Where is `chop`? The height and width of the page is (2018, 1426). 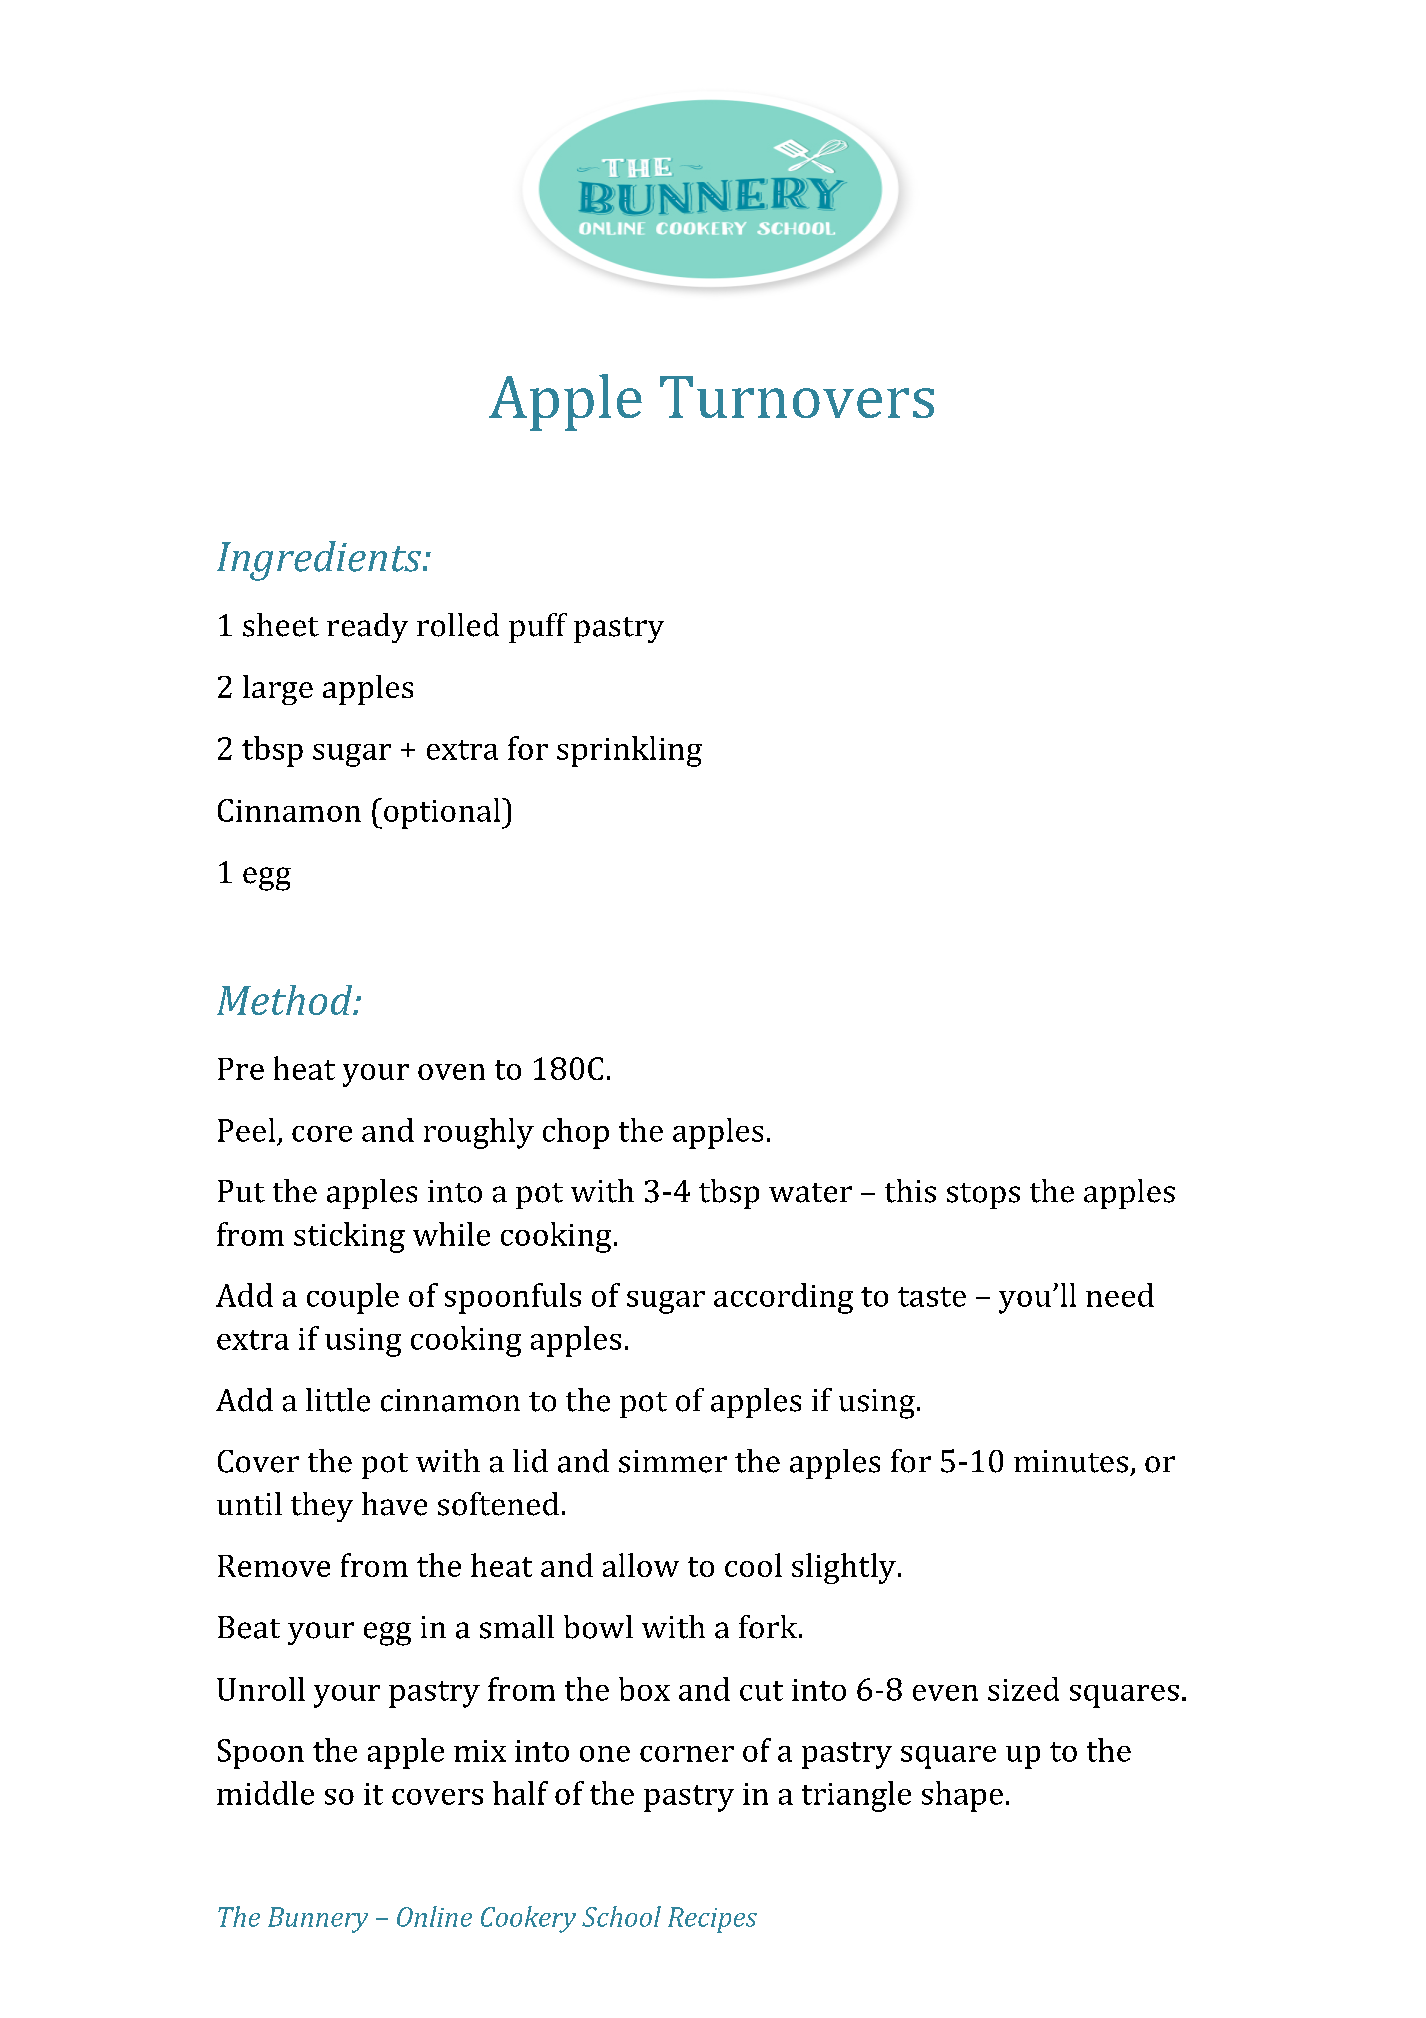 chop is located at coordinates (576, 1133).
